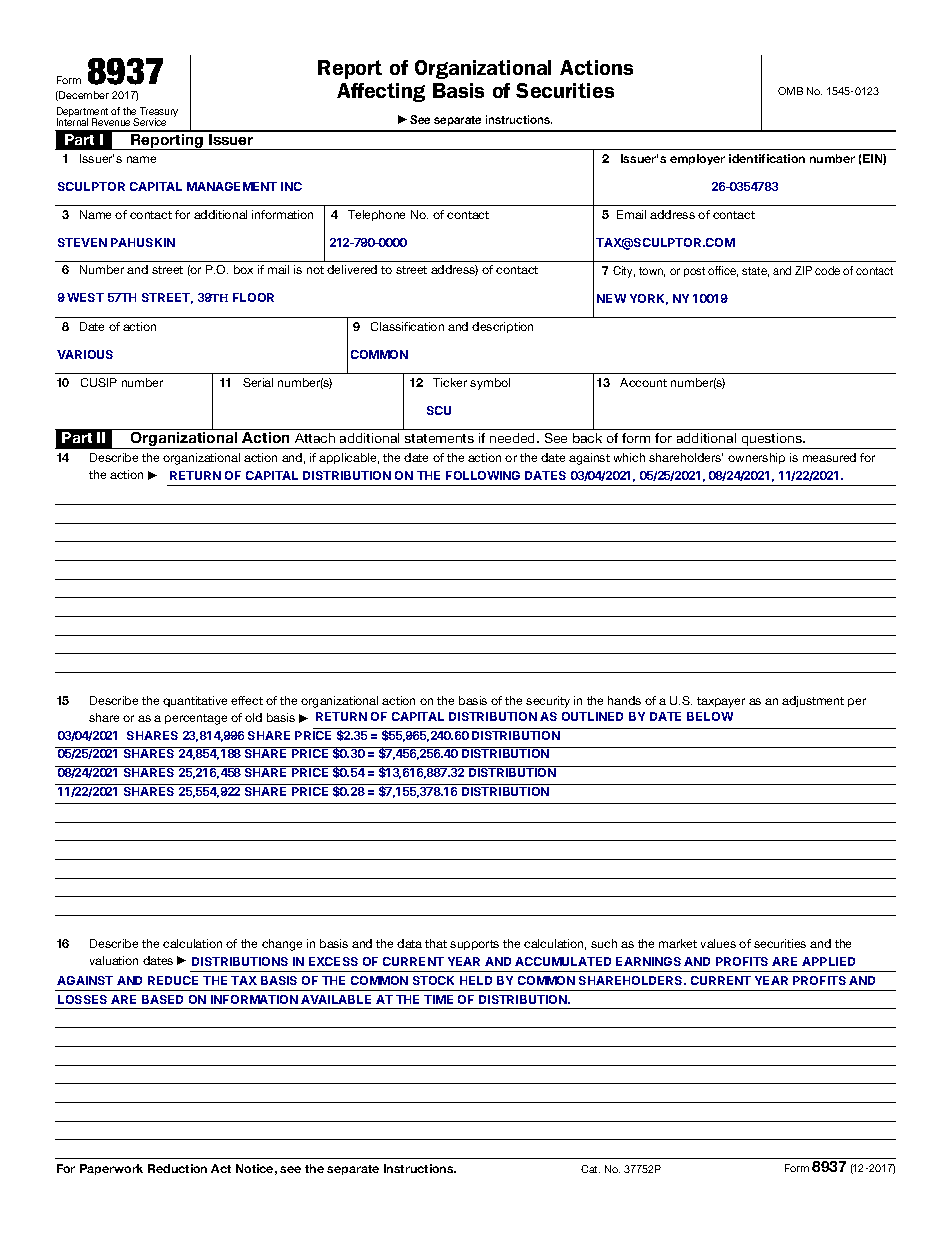  I want to click on taxpayer, so click(721, 702).
